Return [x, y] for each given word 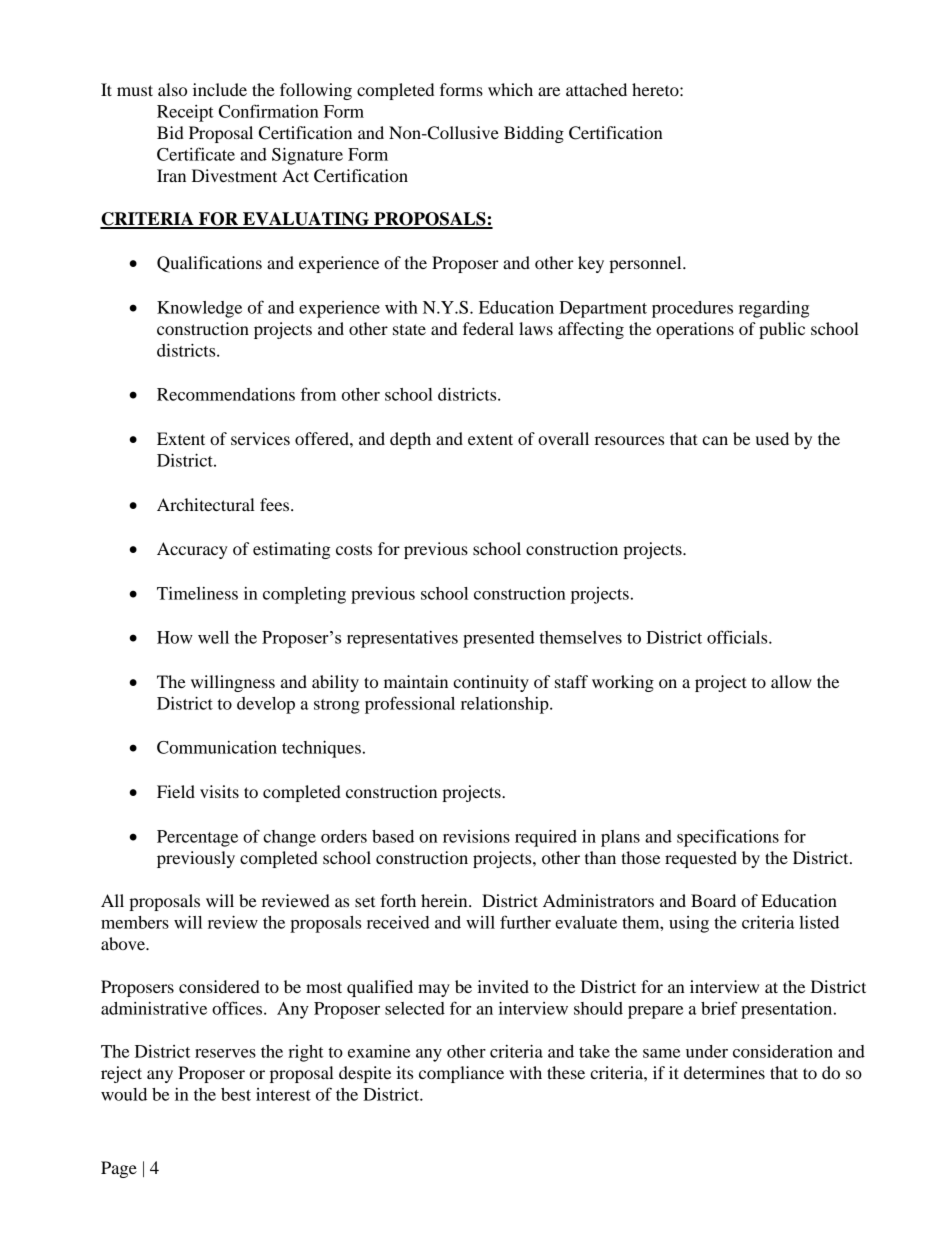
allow [791, 681]
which [510, 89]
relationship [506, 705]
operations [695, 330]
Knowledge [199, 309]
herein [445, 900]
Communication [217, 747]
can [715, 440]
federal [488, 328]
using [689, 924]
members [135, 922]
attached [596, 89]
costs [354, 550]
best [236, 1094]
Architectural [206, 504]
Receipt [185, 113]
